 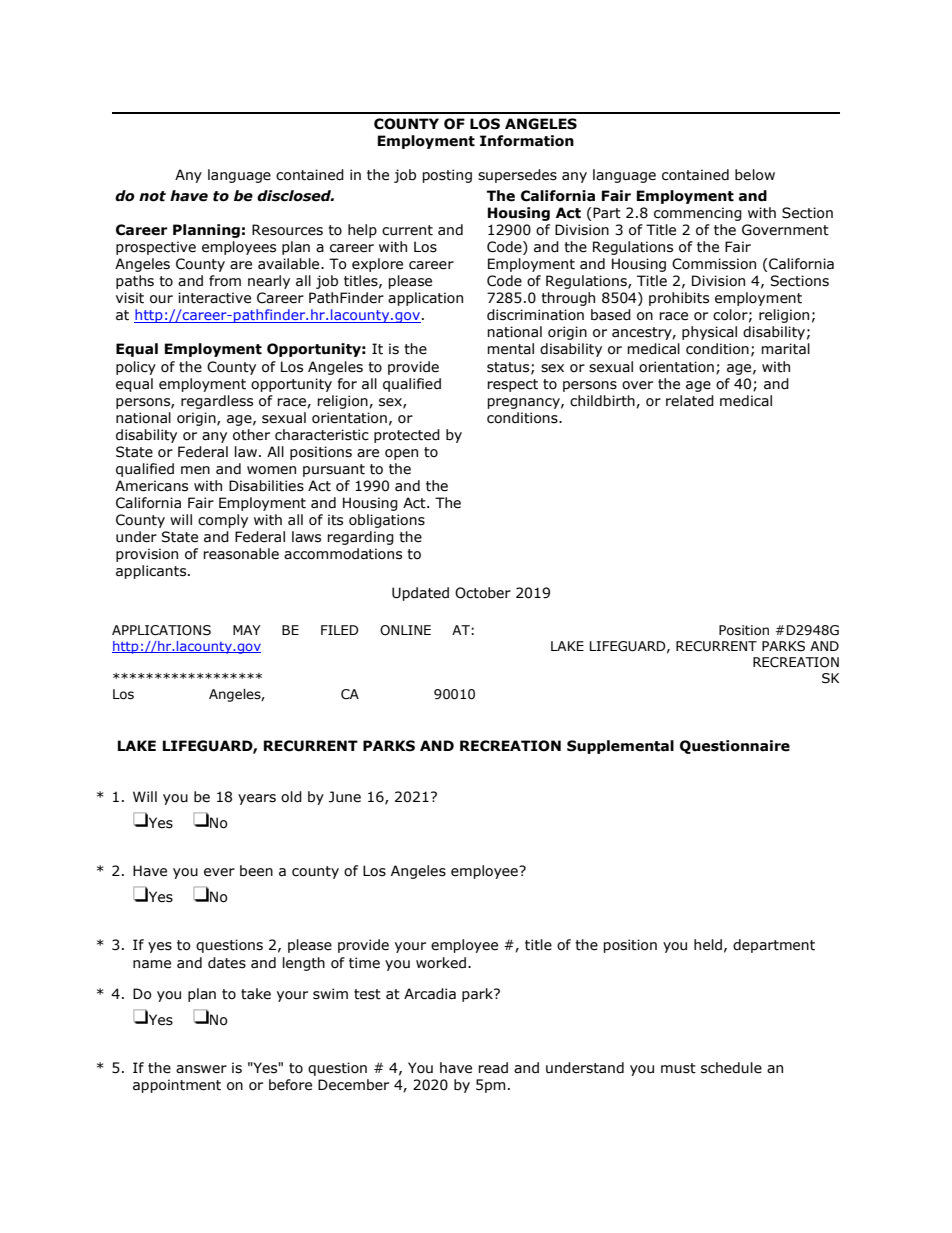 I want to click on not, so click(x=152, y=196).
